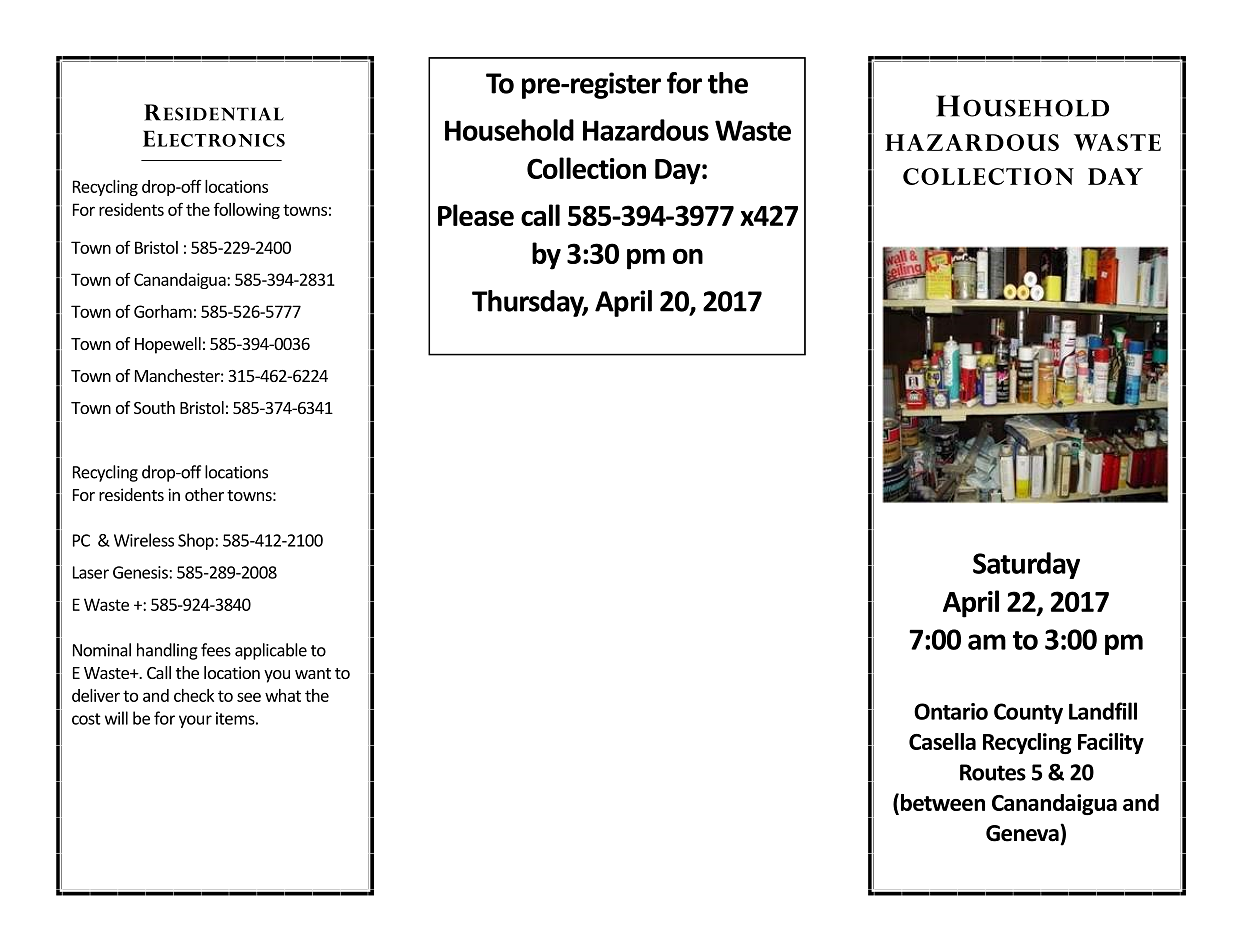  Describe the element at coordinates (154, 407) in the image. I see `South` at that location.
